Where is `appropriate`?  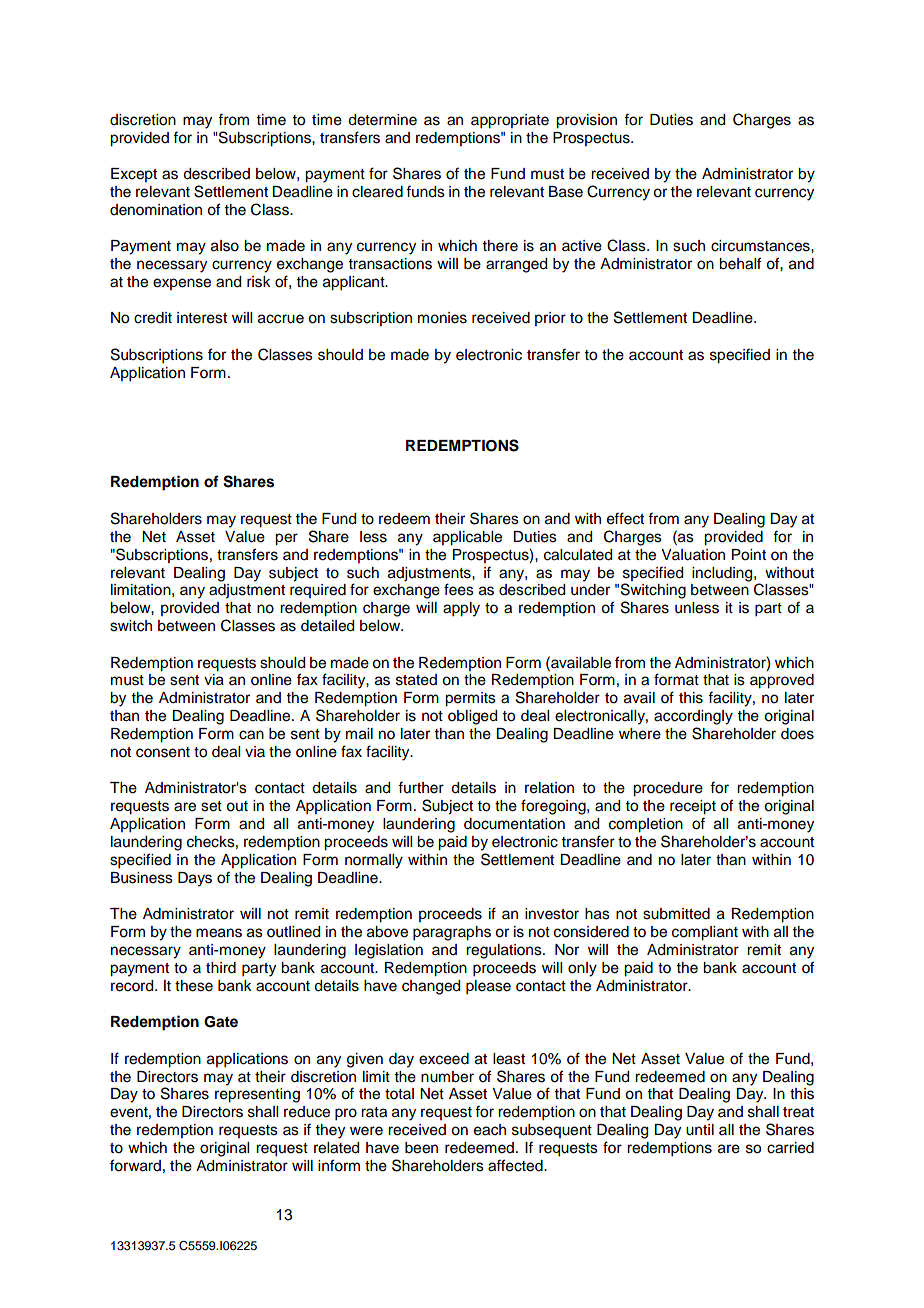 appropriate is located at coordinates (510, 121).
